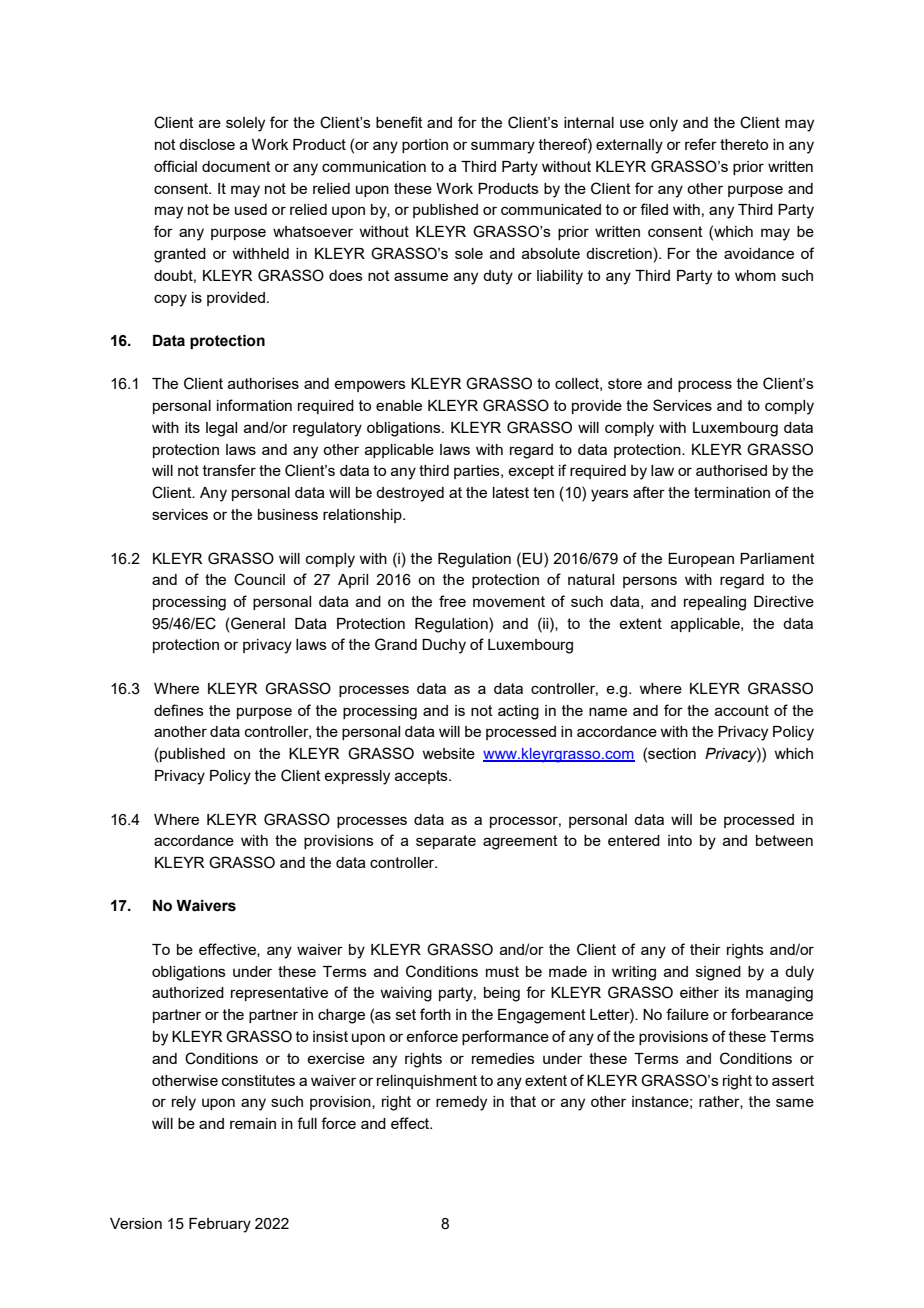  I want to click on account, so click(742, 710).
